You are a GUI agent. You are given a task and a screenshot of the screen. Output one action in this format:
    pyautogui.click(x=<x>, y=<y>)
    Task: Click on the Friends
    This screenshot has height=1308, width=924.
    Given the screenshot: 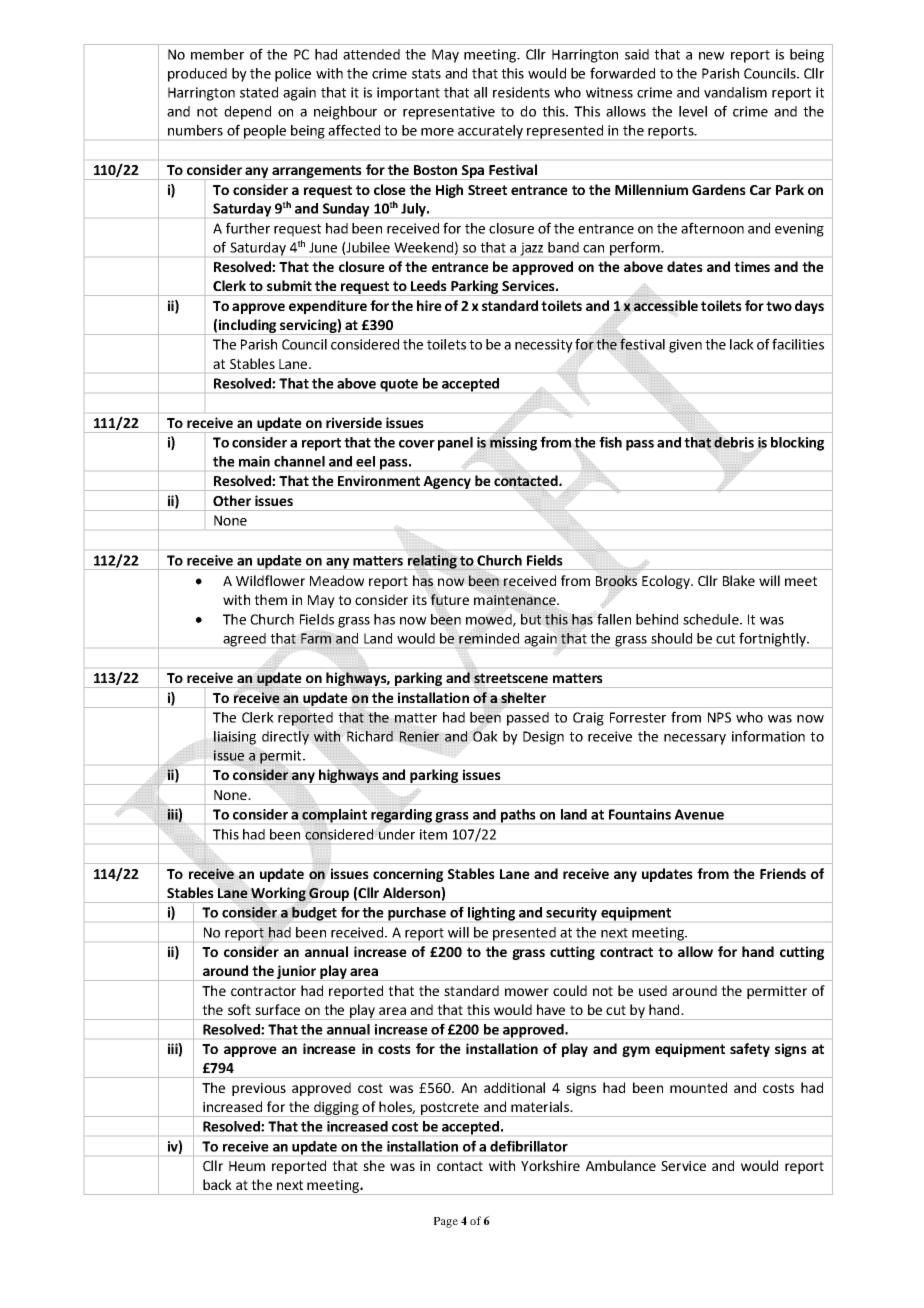 What is the action you would take?
    pyautogui.click(x=783, y=873)
